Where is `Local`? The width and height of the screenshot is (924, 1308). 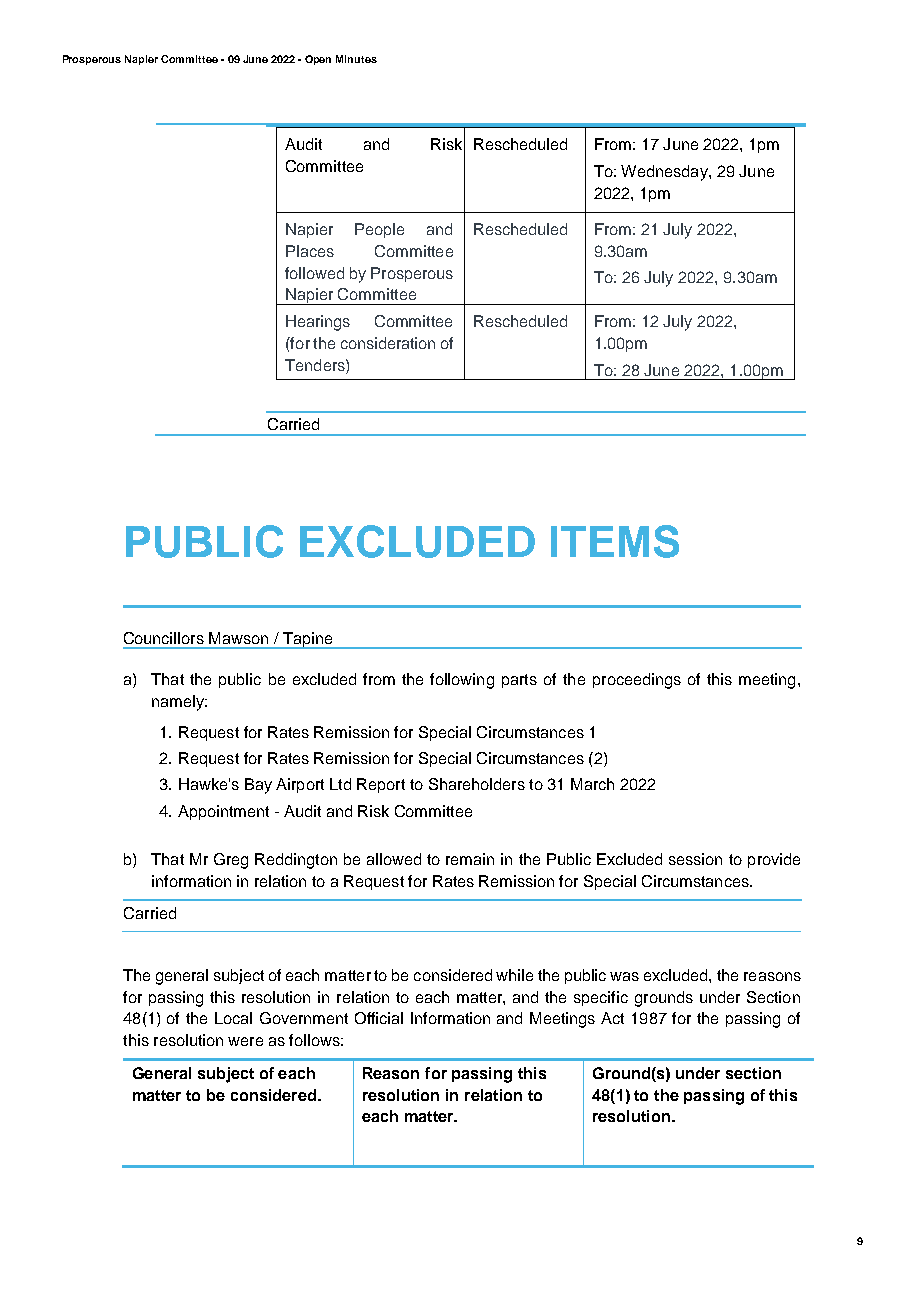 Local is located at coordinates (233, 1018).
